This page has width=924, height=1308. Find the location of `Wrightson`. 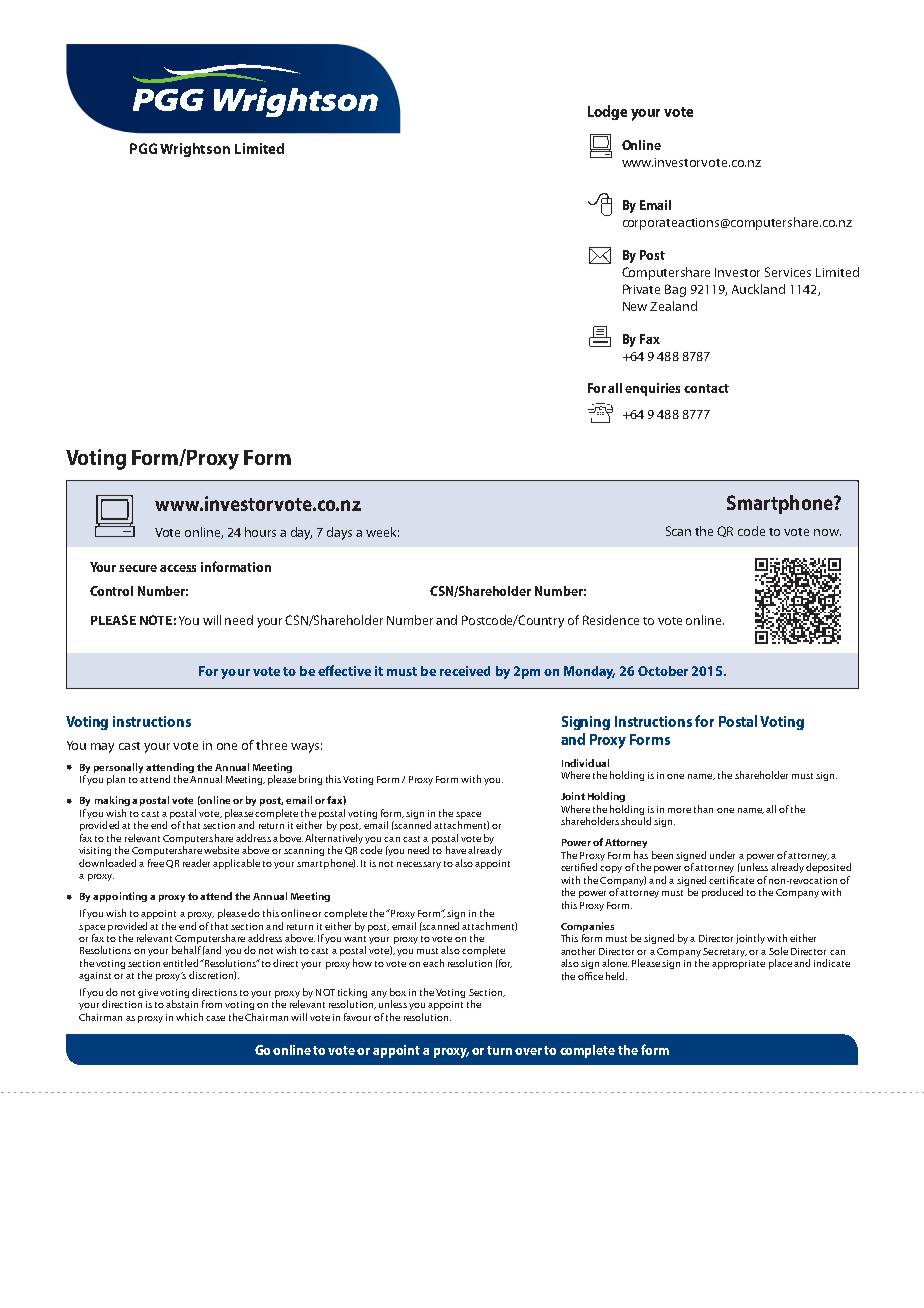

Wrightson is located at coordinates (195, 150).
